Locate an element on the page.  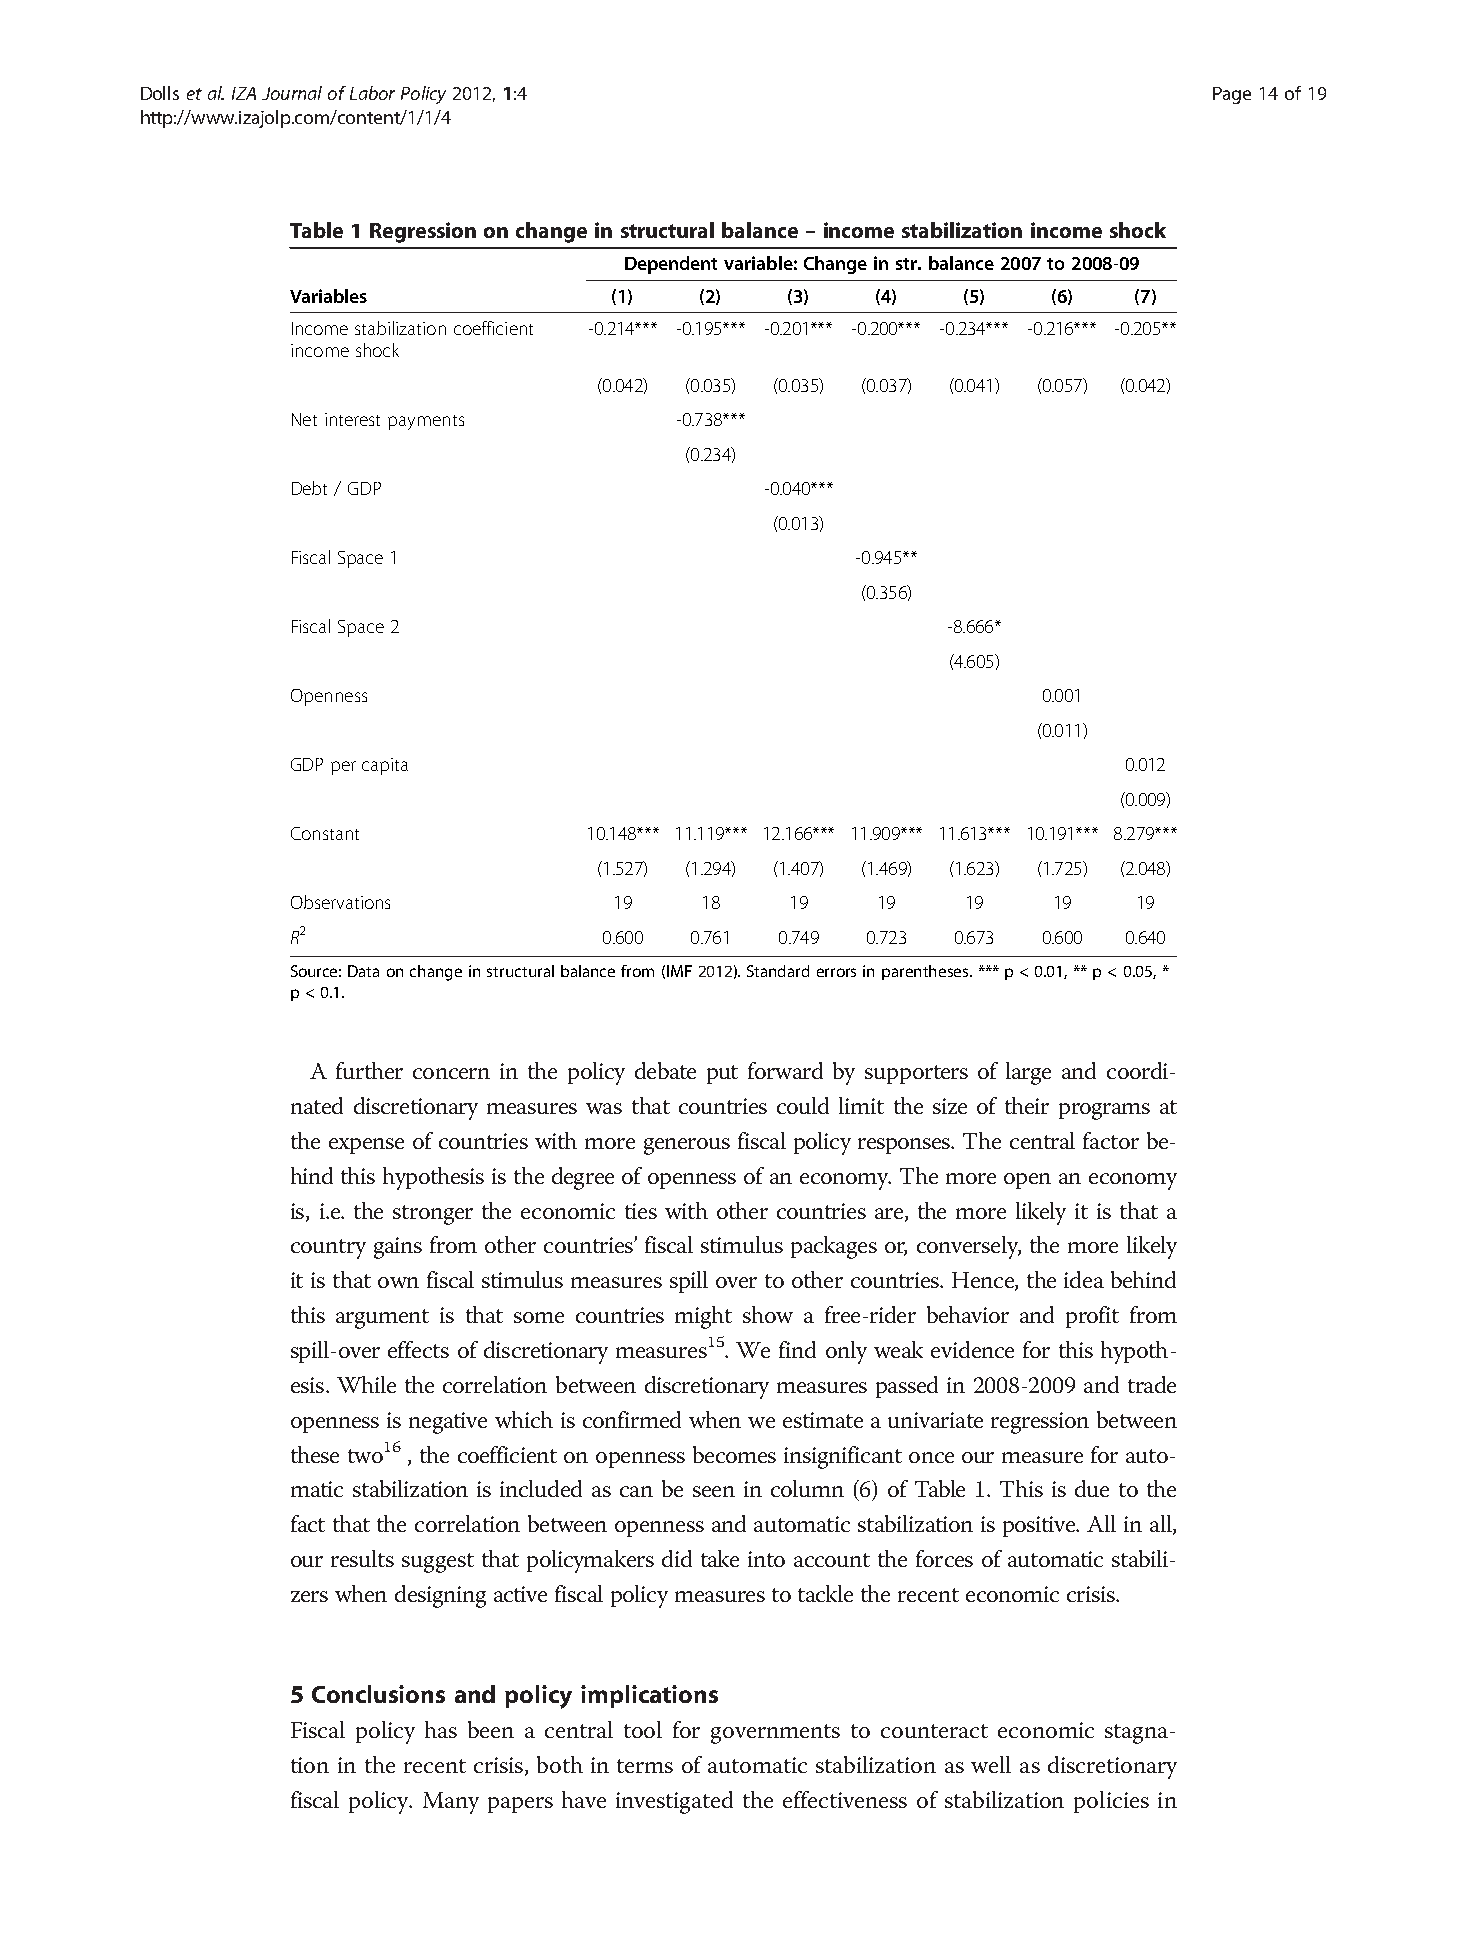
due is located at coordinates (1092, 1488).
